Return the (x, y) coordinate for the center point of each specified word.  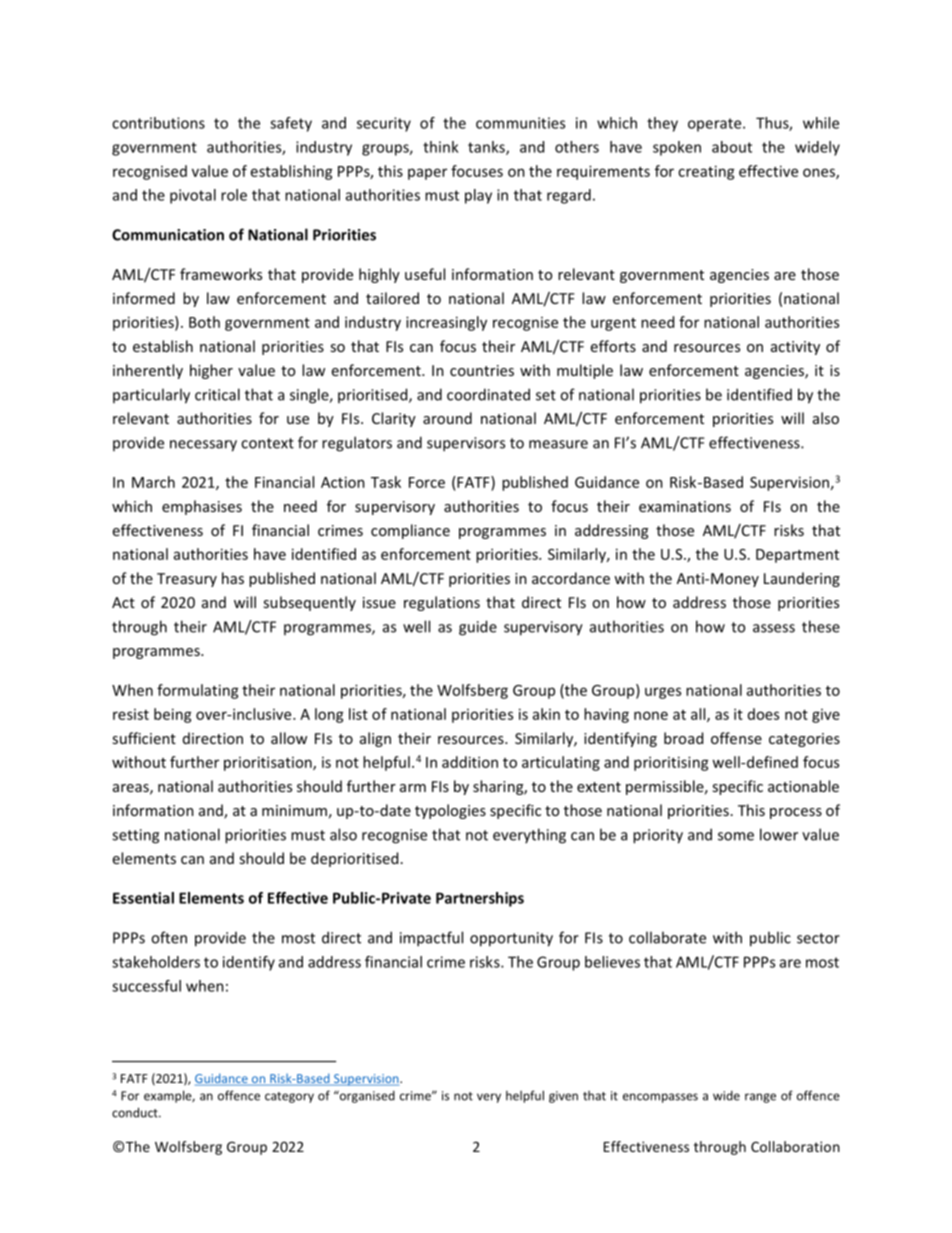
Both (204, 322)
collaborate (667, 937)
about (732, 147)
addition (470, 762)
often (169, 937)
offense (736, 738)
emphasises (202, 507)
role (234, 195)
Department (797, 556)
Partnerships (480, 899)
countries (482, 370)
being (173, 715)
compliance (410, 531)
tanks (487, 148)
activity (795, 348)
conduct (136, 1112)
